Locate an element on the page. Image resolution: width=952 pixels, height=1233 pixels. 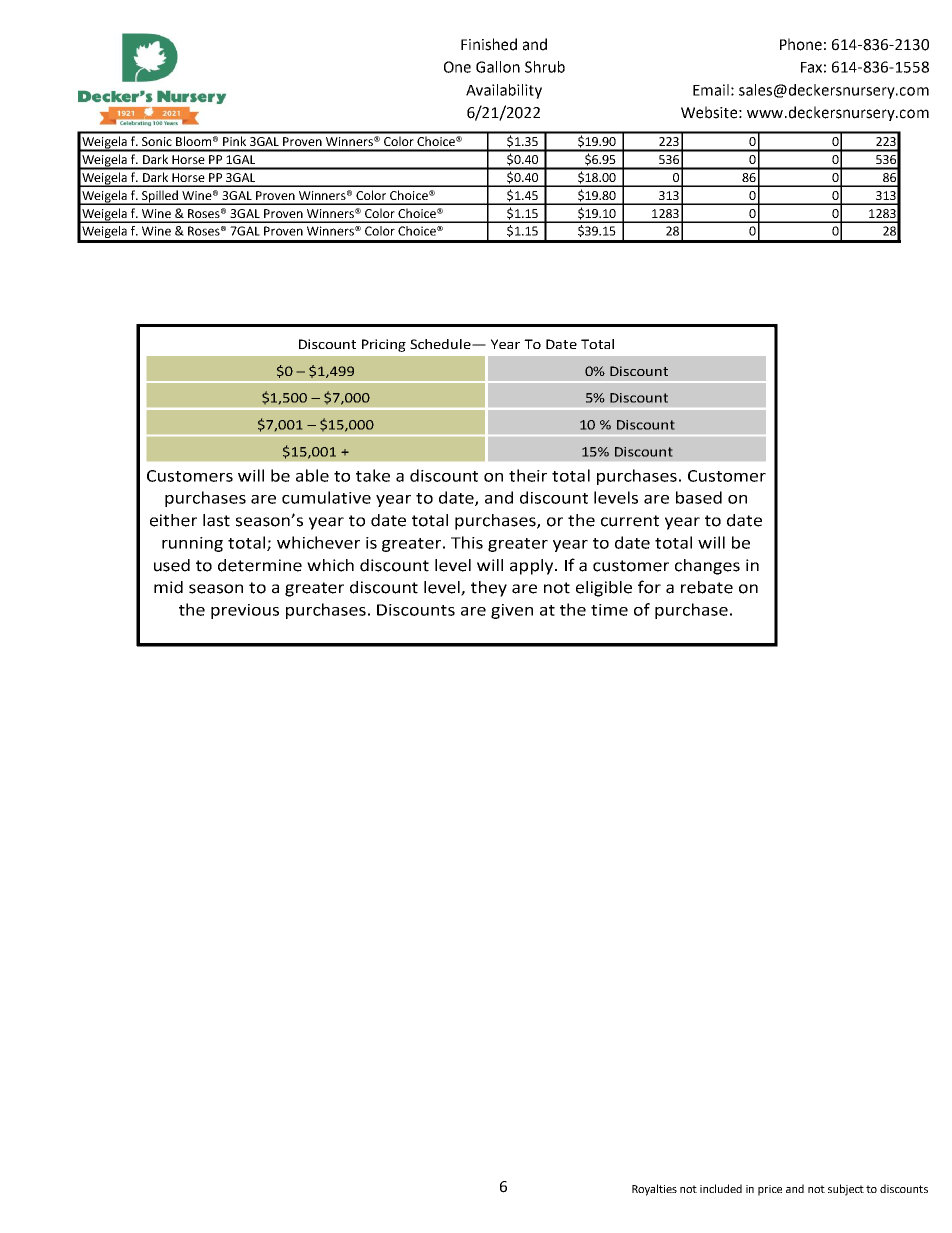
included is located at coordinates (721, 1188).
